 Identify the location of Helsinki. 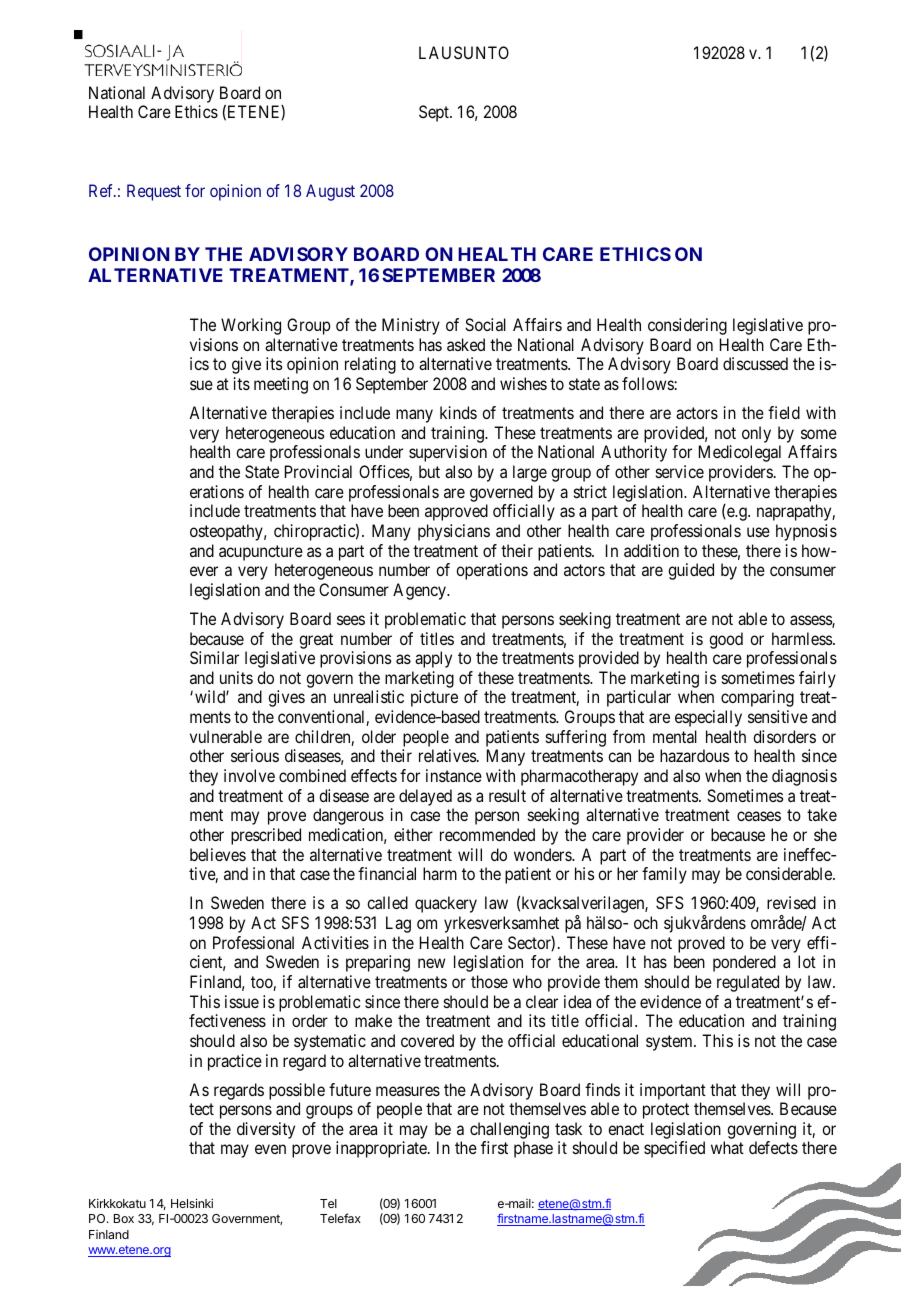
(192, 1203).
